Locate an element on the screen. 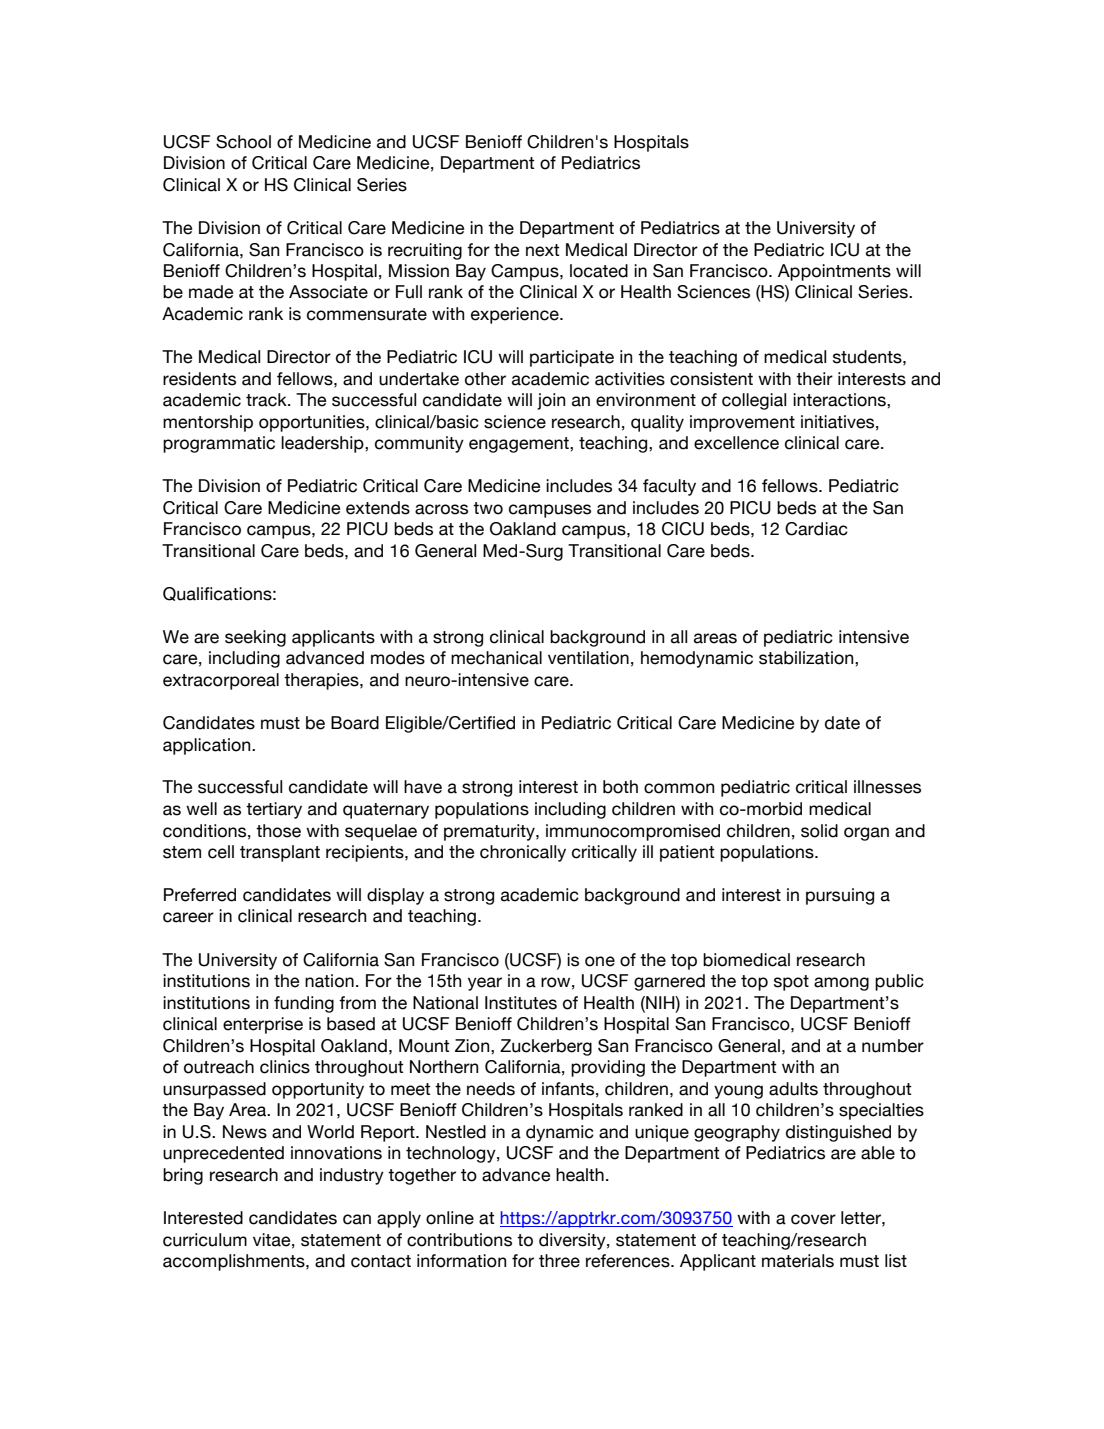 The height and width of the screenshot is (1429, 1104). interactions is located at coordinates (840, 400).
